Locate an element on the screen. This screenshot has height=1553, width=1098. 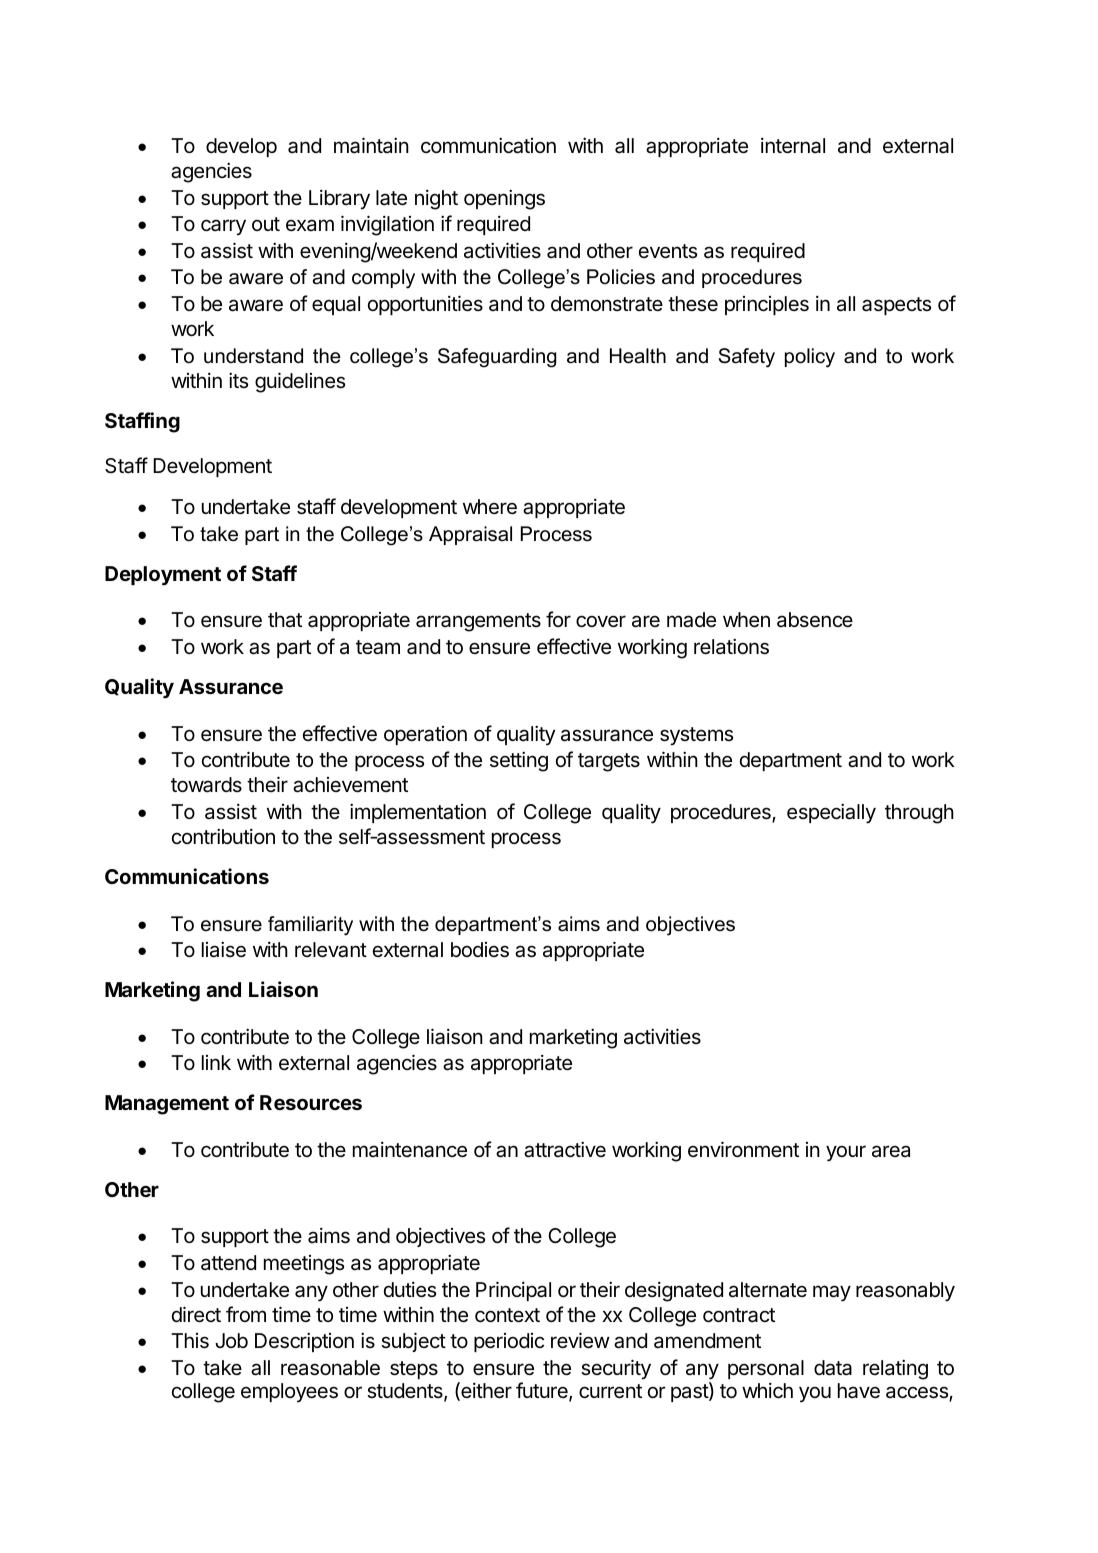
openings is located at coordinates (504, 200).
